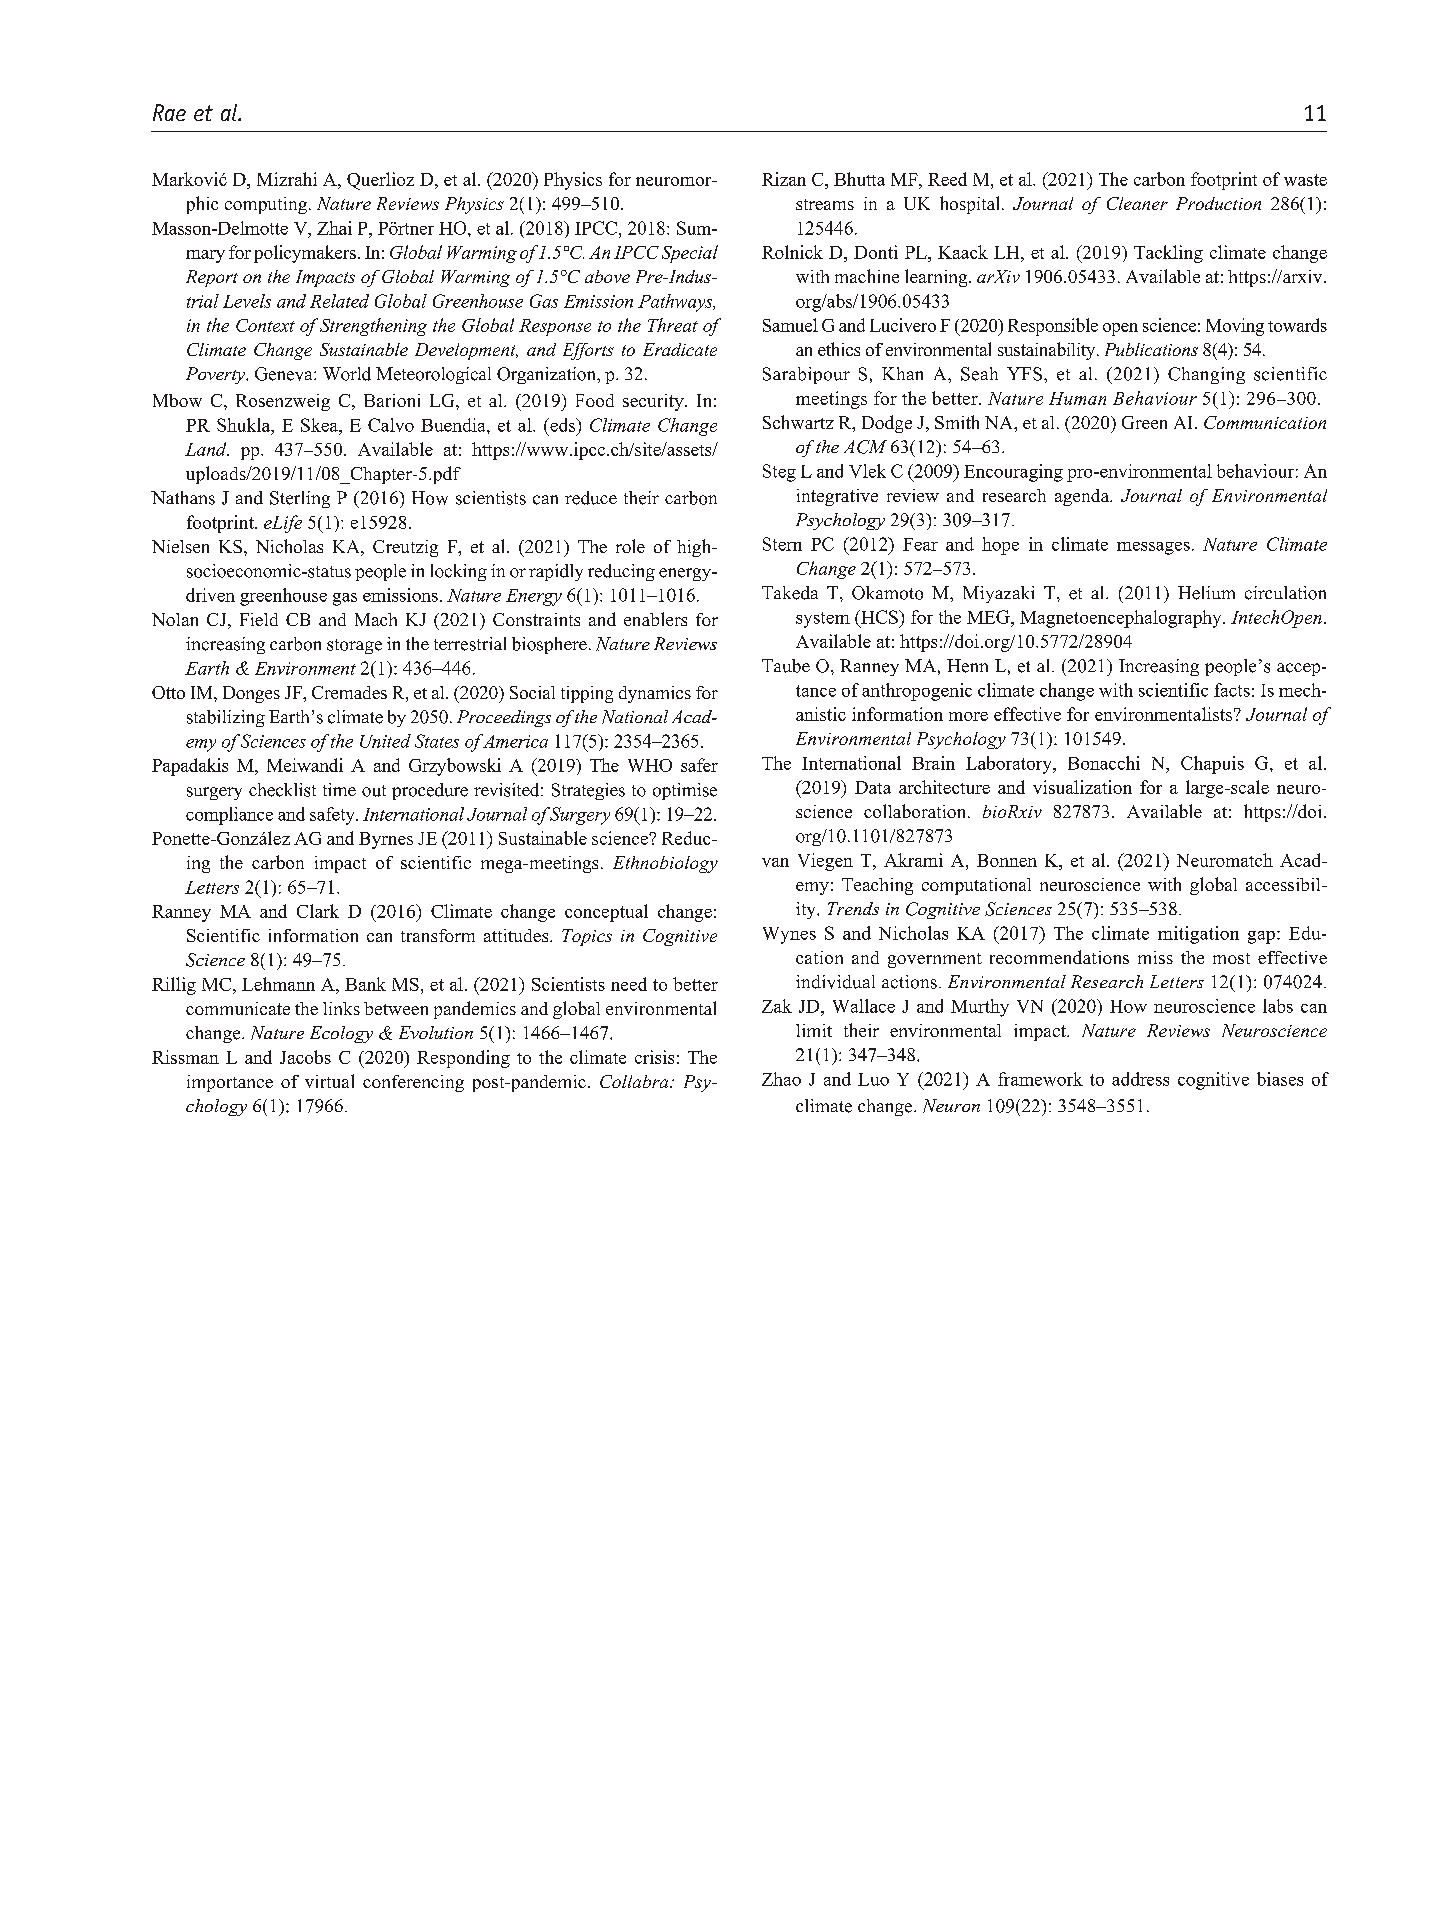  Describe the element at coordinates (790, 593) in the screenshot. I see `Takeda` at that location.
